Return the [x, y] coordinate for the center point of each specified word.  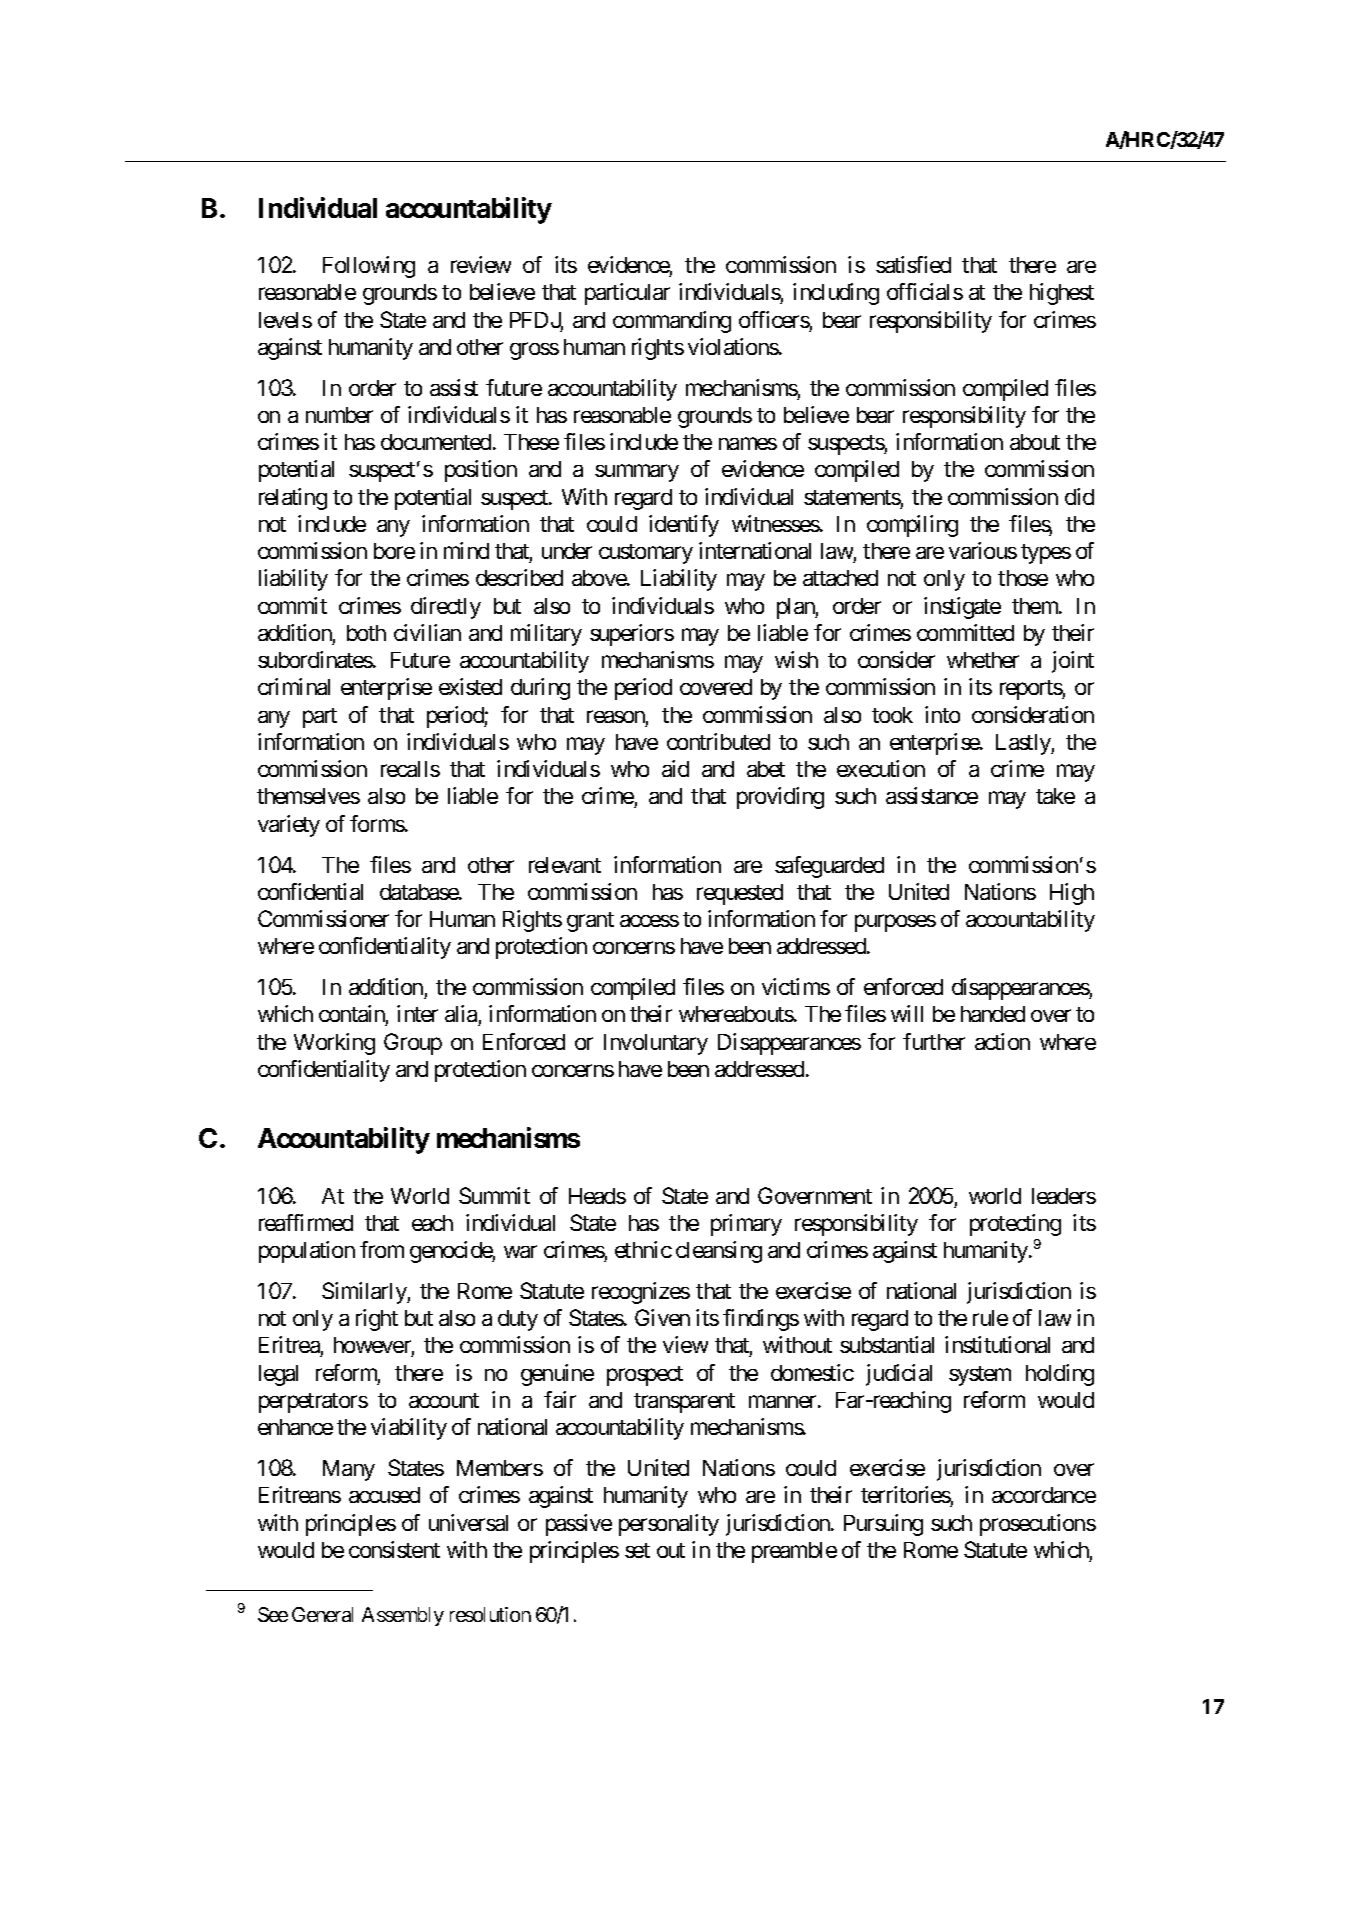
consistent [394, 1549]
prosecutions [1038, 1525]
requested [740, 894]
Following [369, 267]
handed [993, 1014]
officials [925, 291]
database [420, 892]
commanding [672, 322]
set [637, 1550]
